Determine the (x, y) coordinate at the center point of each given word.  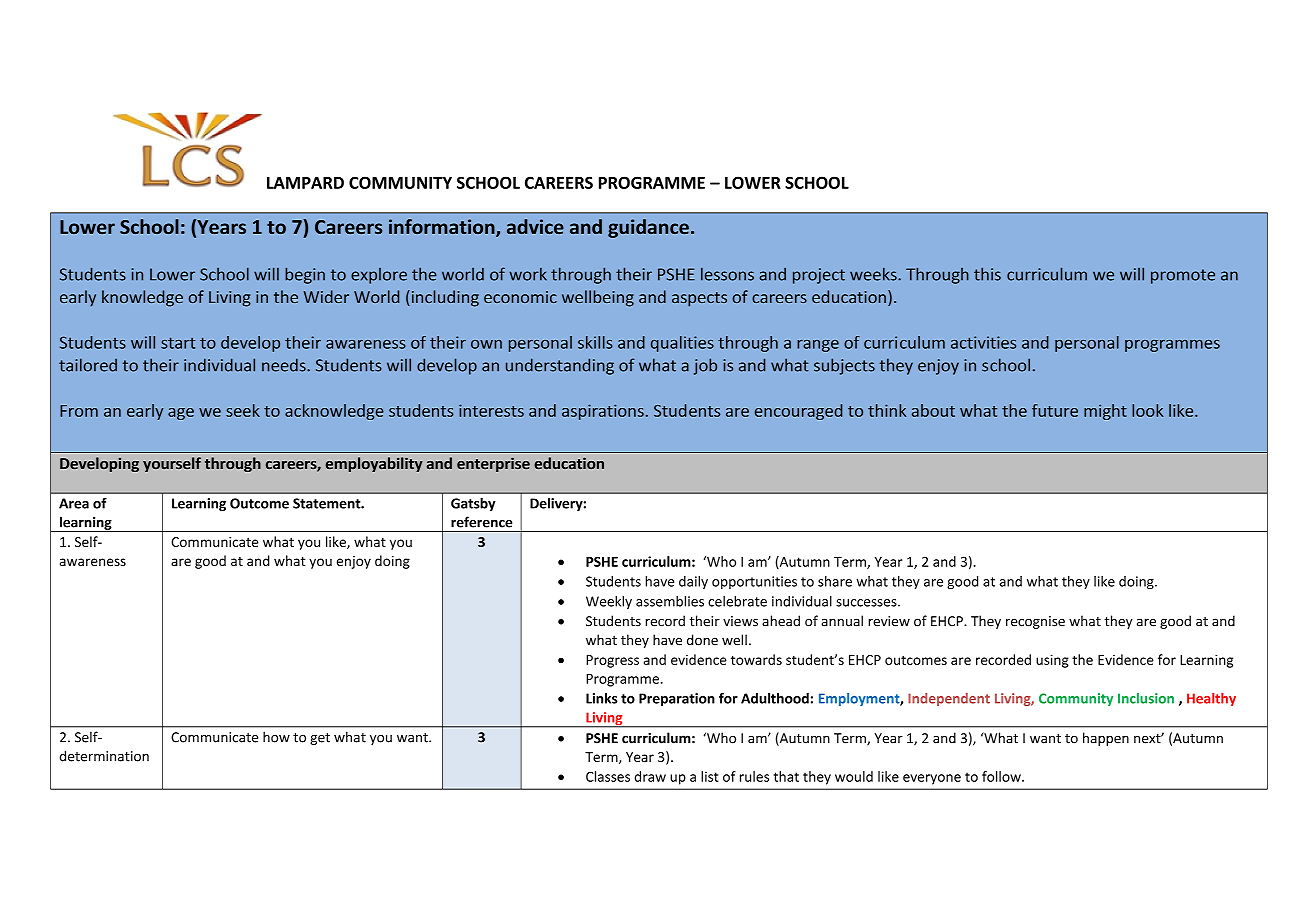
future (1055, 410)
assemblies (670, 601)
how (276, 737)
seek (243, 410)
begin (305, 275)
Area (74, 503)
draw (650, 776)
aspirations (603, 412)
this (987, 274)
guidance (648, 228)
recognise (1035, 622)
